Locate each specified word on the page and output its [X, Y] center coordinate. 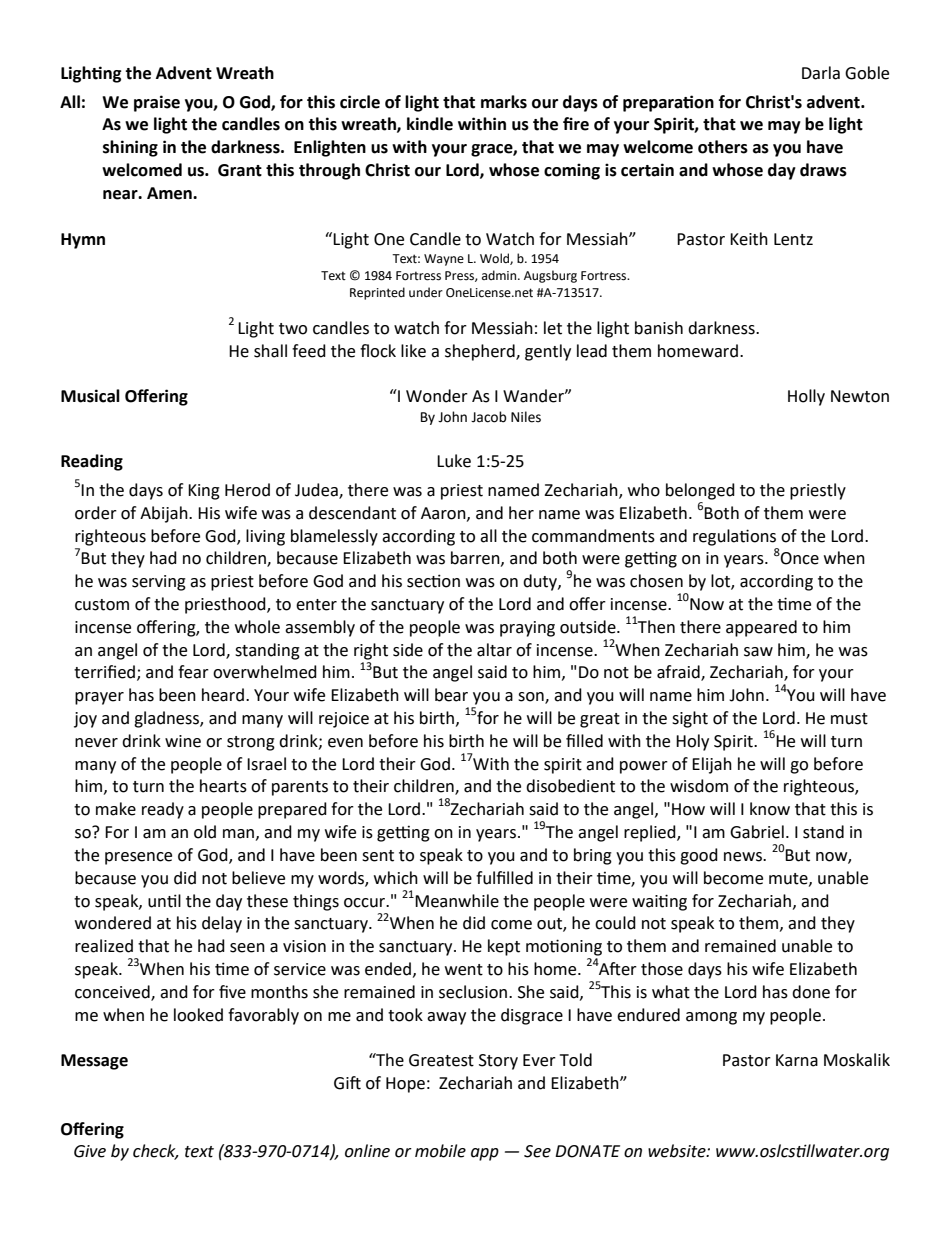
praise [157, 103]
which [396, 878]
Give [90, 1151]
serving [159, 583]
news [744, 857]
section [433, 581]
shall [270, 351]
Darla [821, 73]
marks [504, 102]
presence [138, 858]
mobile [440, 1151]
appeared [761, 628]
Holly [806, 397]
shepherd [481, 352]
